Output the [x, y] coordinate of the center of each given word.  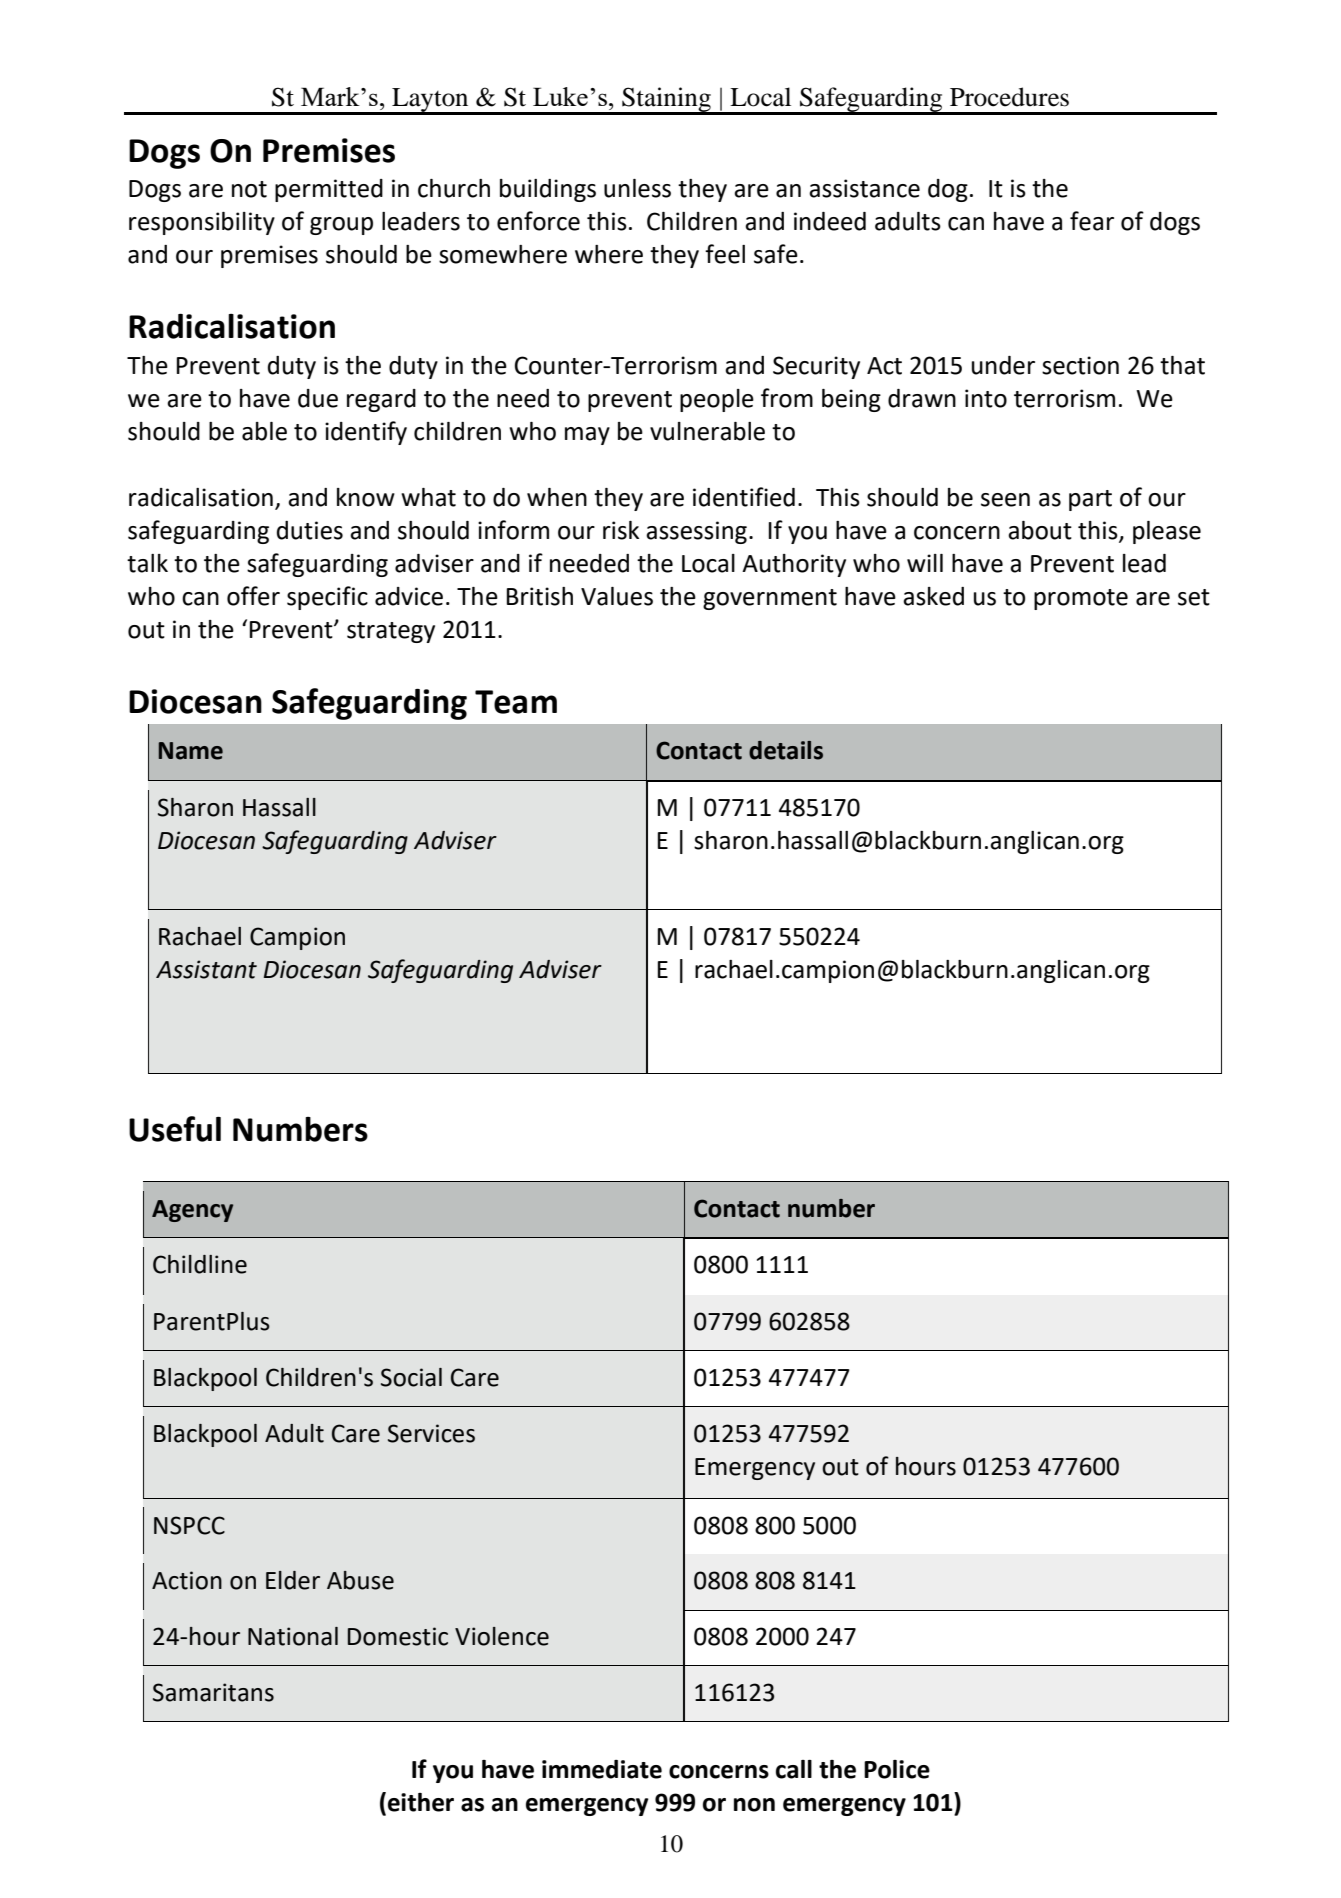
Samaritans [213, 1692]
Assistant [206, 969]
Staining [666, 101]
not [249, 189]
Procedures [1009, 97]
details [786, 750]
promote [1081, 599]
